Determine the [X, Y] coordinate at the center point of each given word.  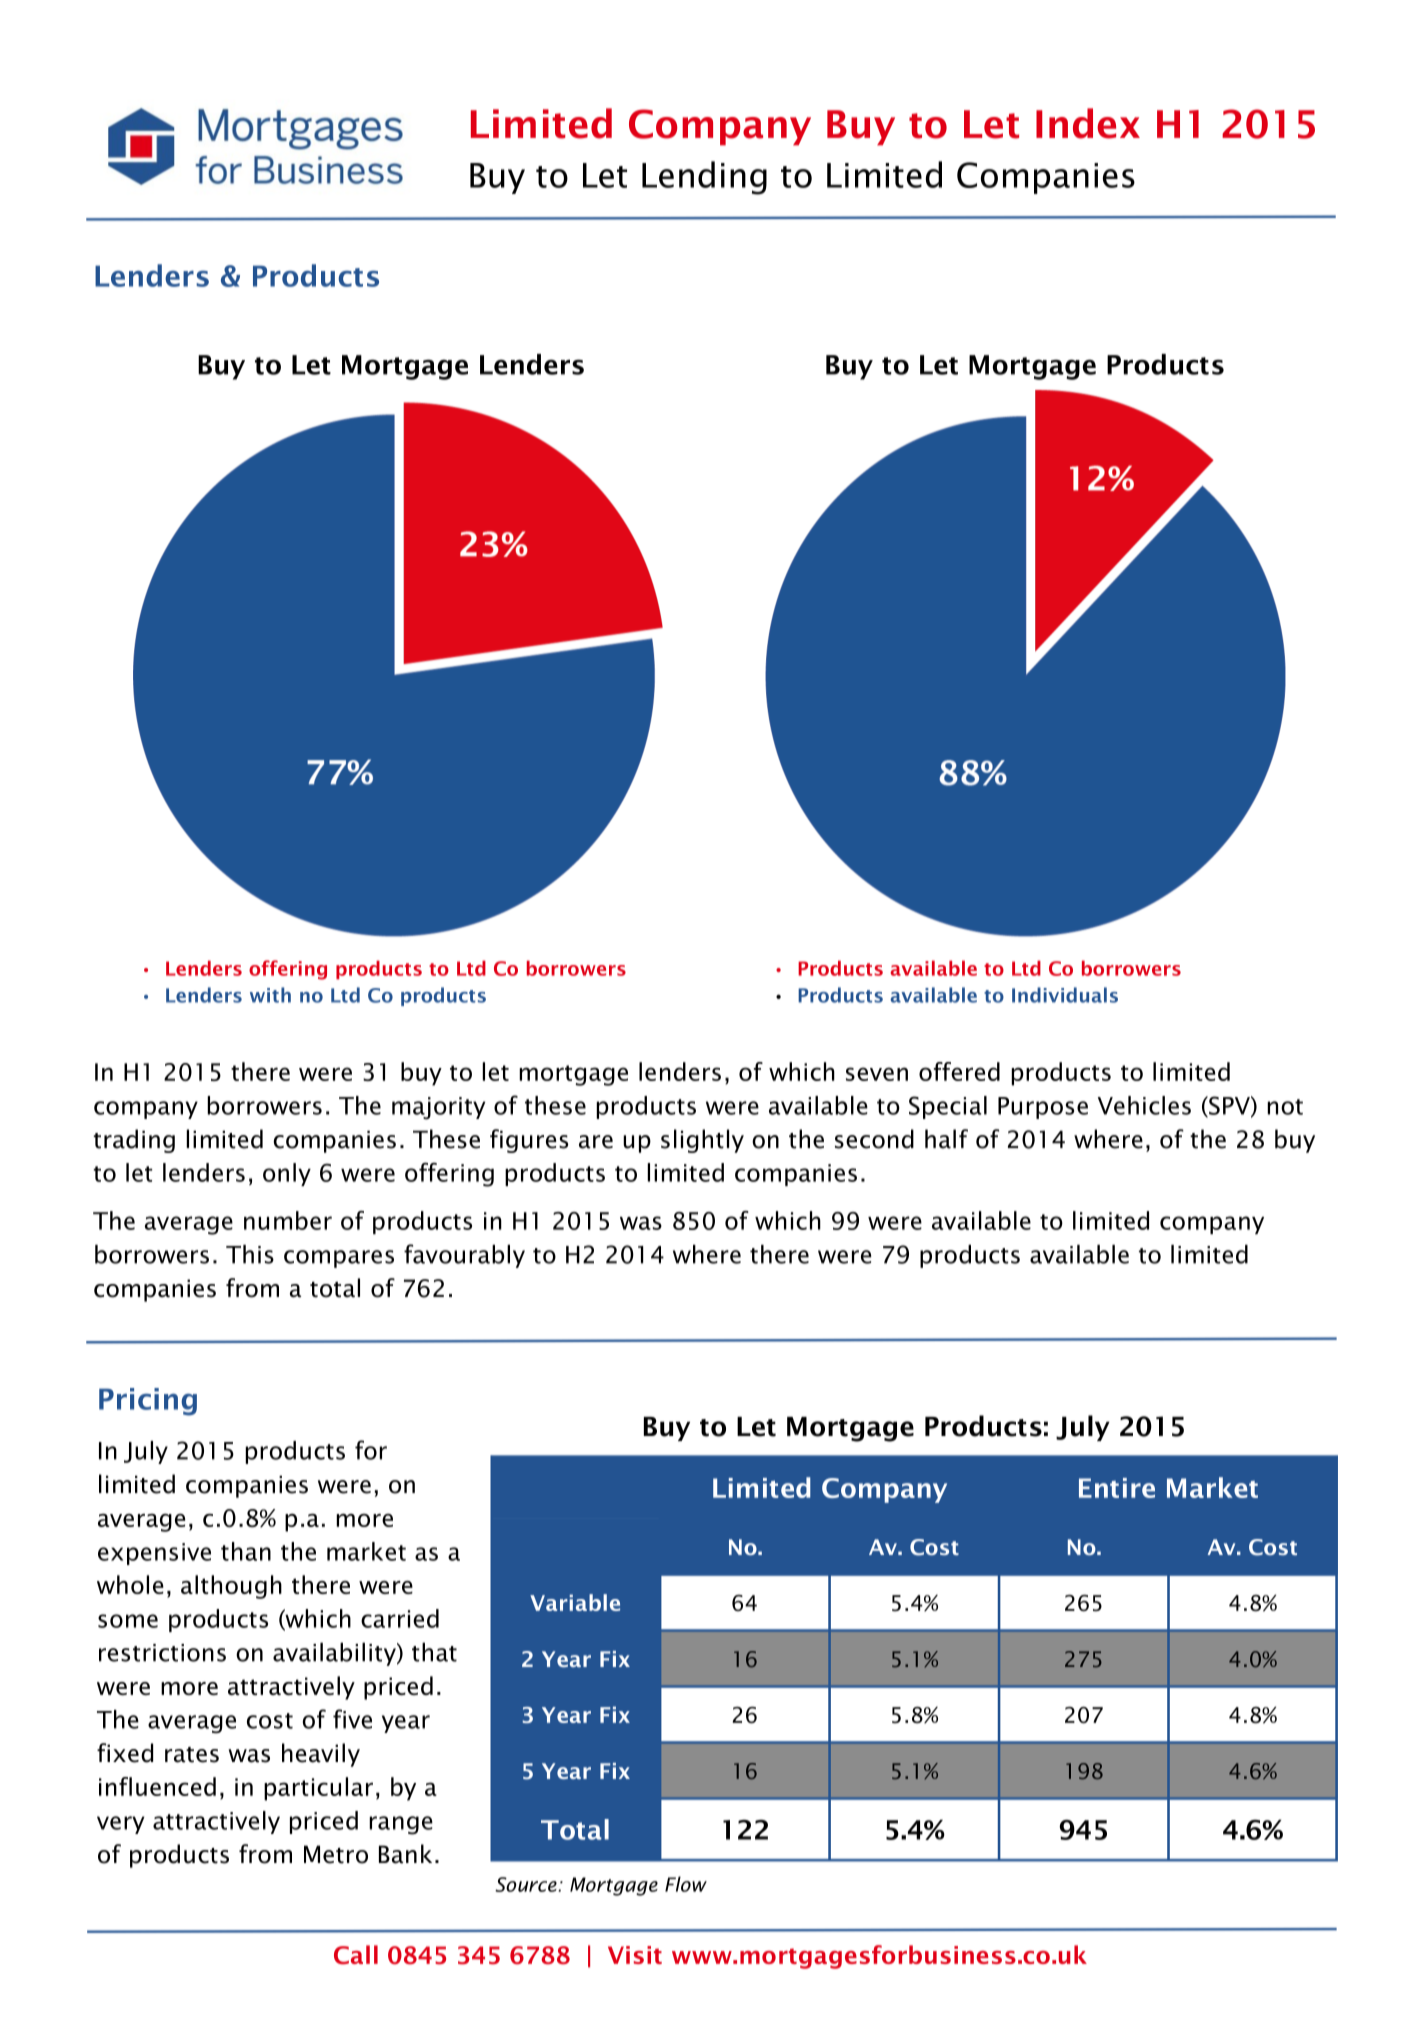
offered [959, 1071]
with [270, 995]
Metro [336, 1854]
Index [1088, 123]
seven [877, 1074]
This [250, 1254]
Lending [704, 178]
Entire [1117, 1488]
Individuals [1065, 995]
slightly [702, 1141]
